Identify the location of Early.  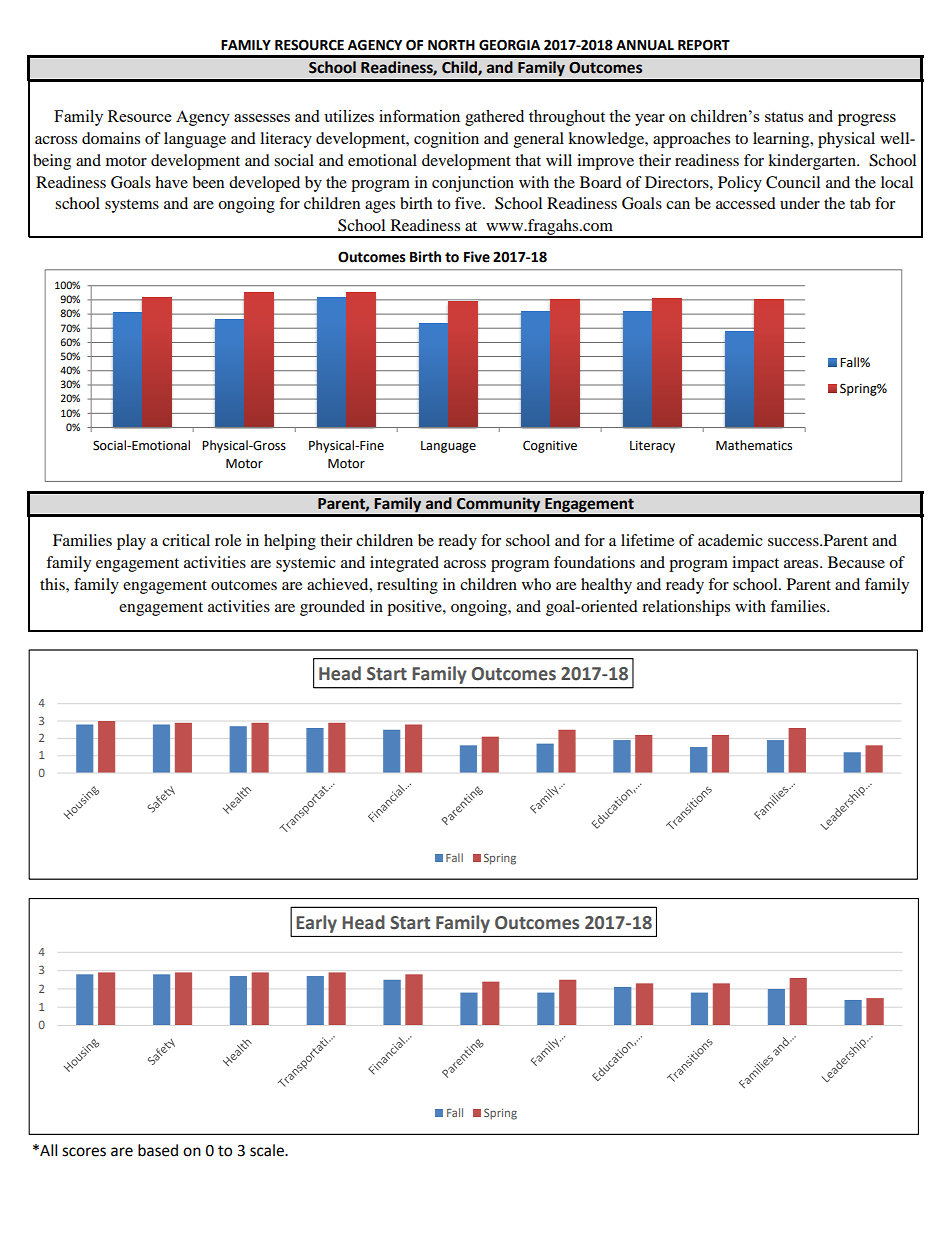
(317, 924).
